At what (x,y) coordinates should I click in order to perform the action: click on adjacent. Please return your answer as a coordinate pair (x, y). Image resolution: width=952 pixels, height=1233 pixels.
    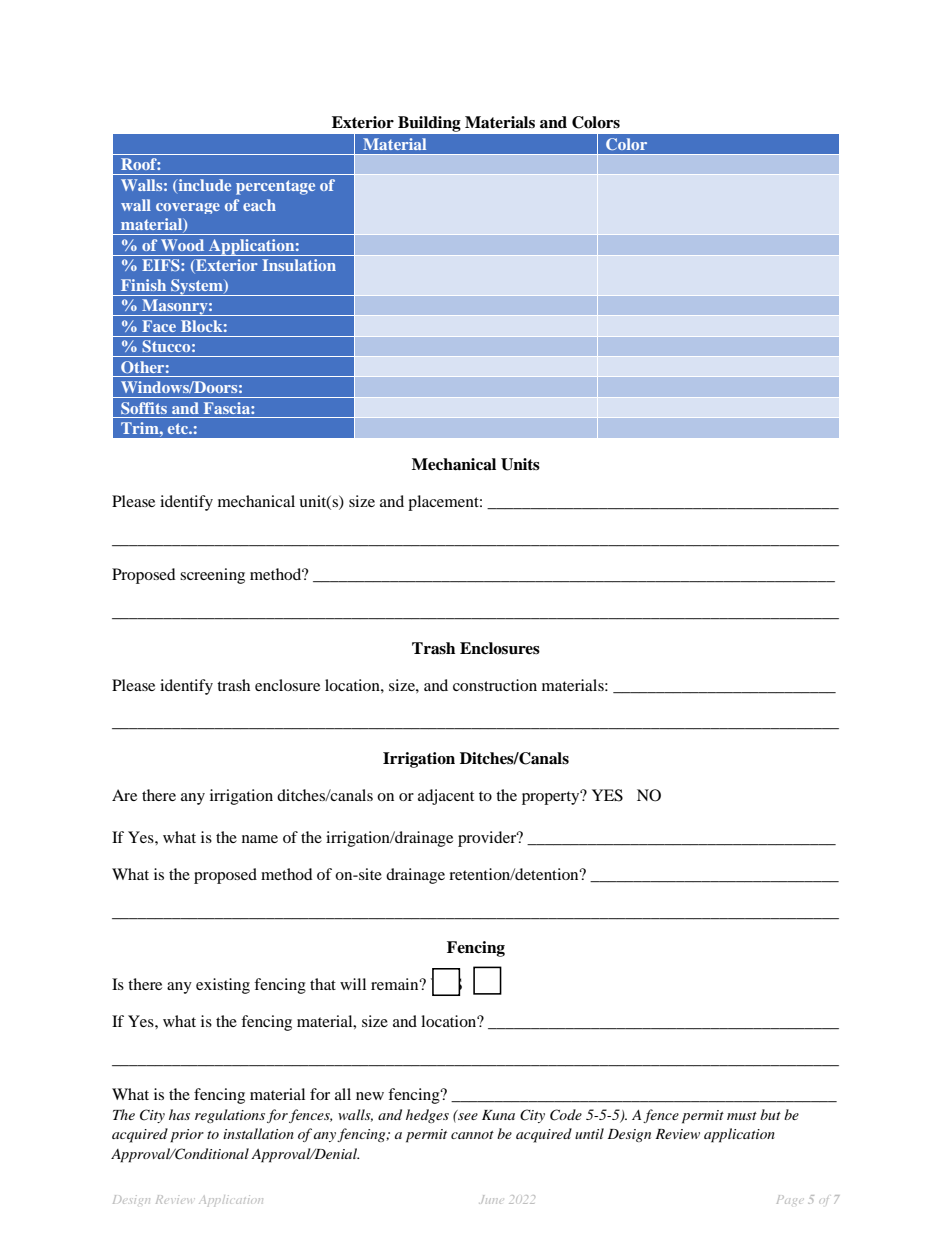
    Looking at the image, I should click on (446, 797).
